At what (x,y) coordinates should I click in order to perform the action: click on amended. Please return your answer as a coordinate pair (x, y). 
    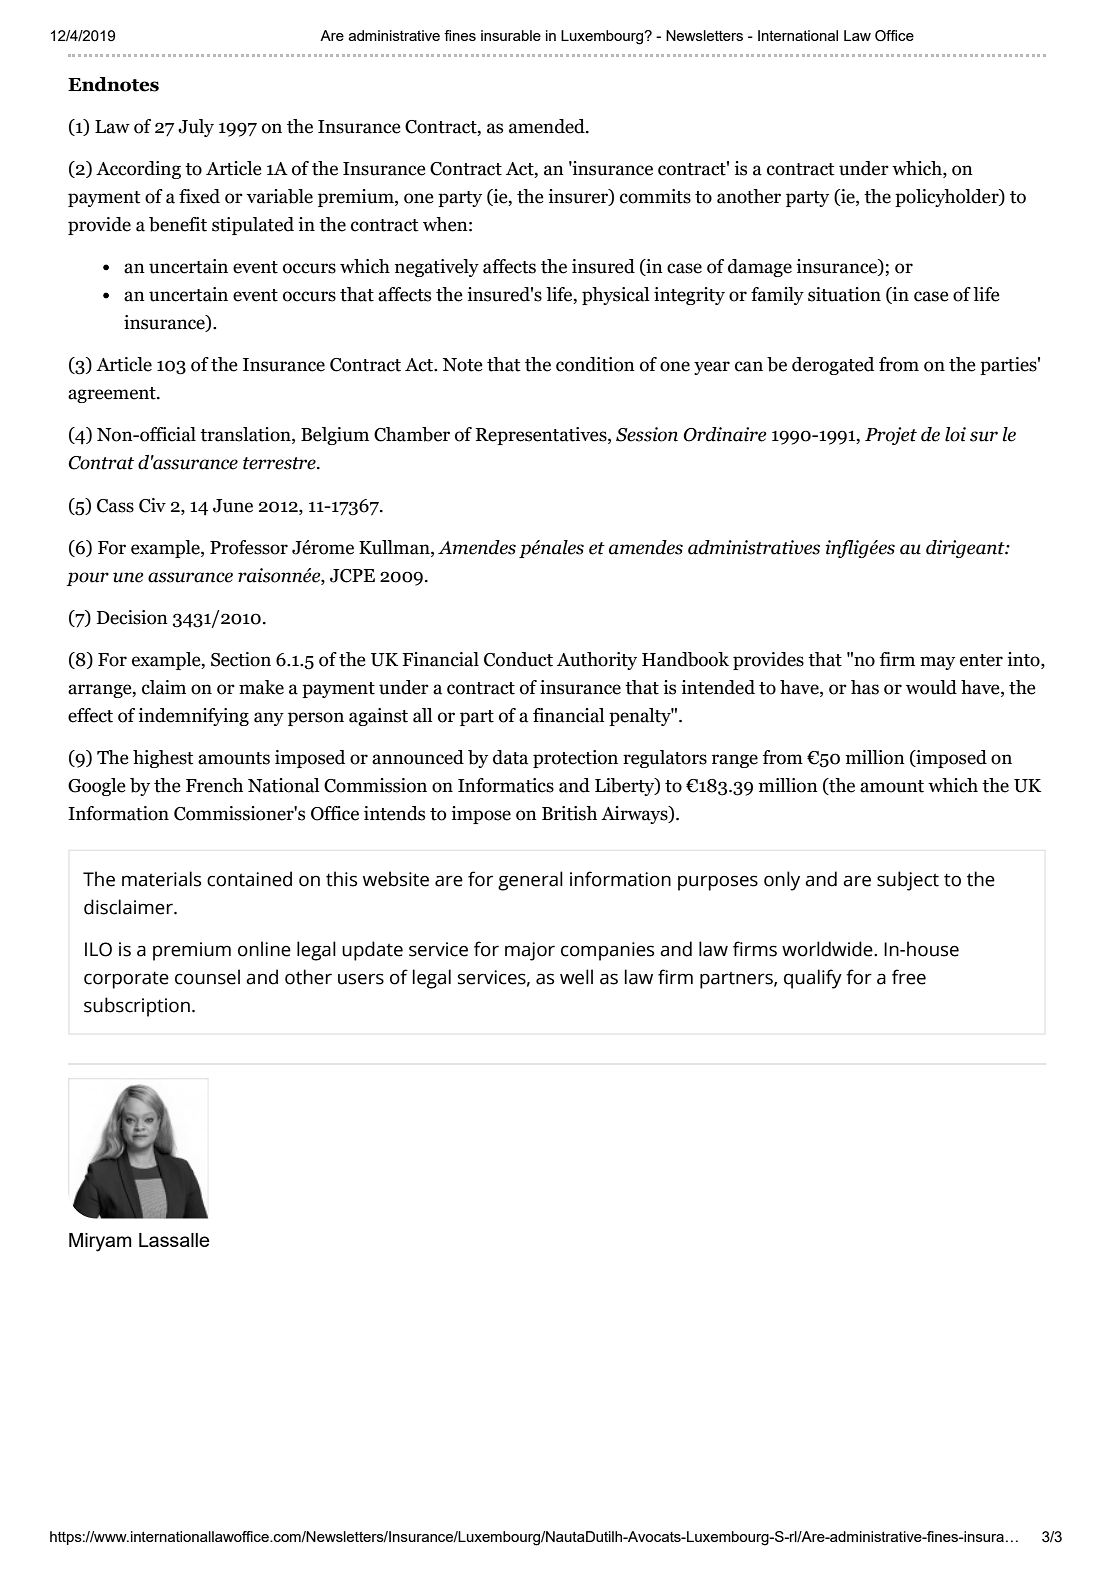
    Looking at the image, I should click on (548, 126).
